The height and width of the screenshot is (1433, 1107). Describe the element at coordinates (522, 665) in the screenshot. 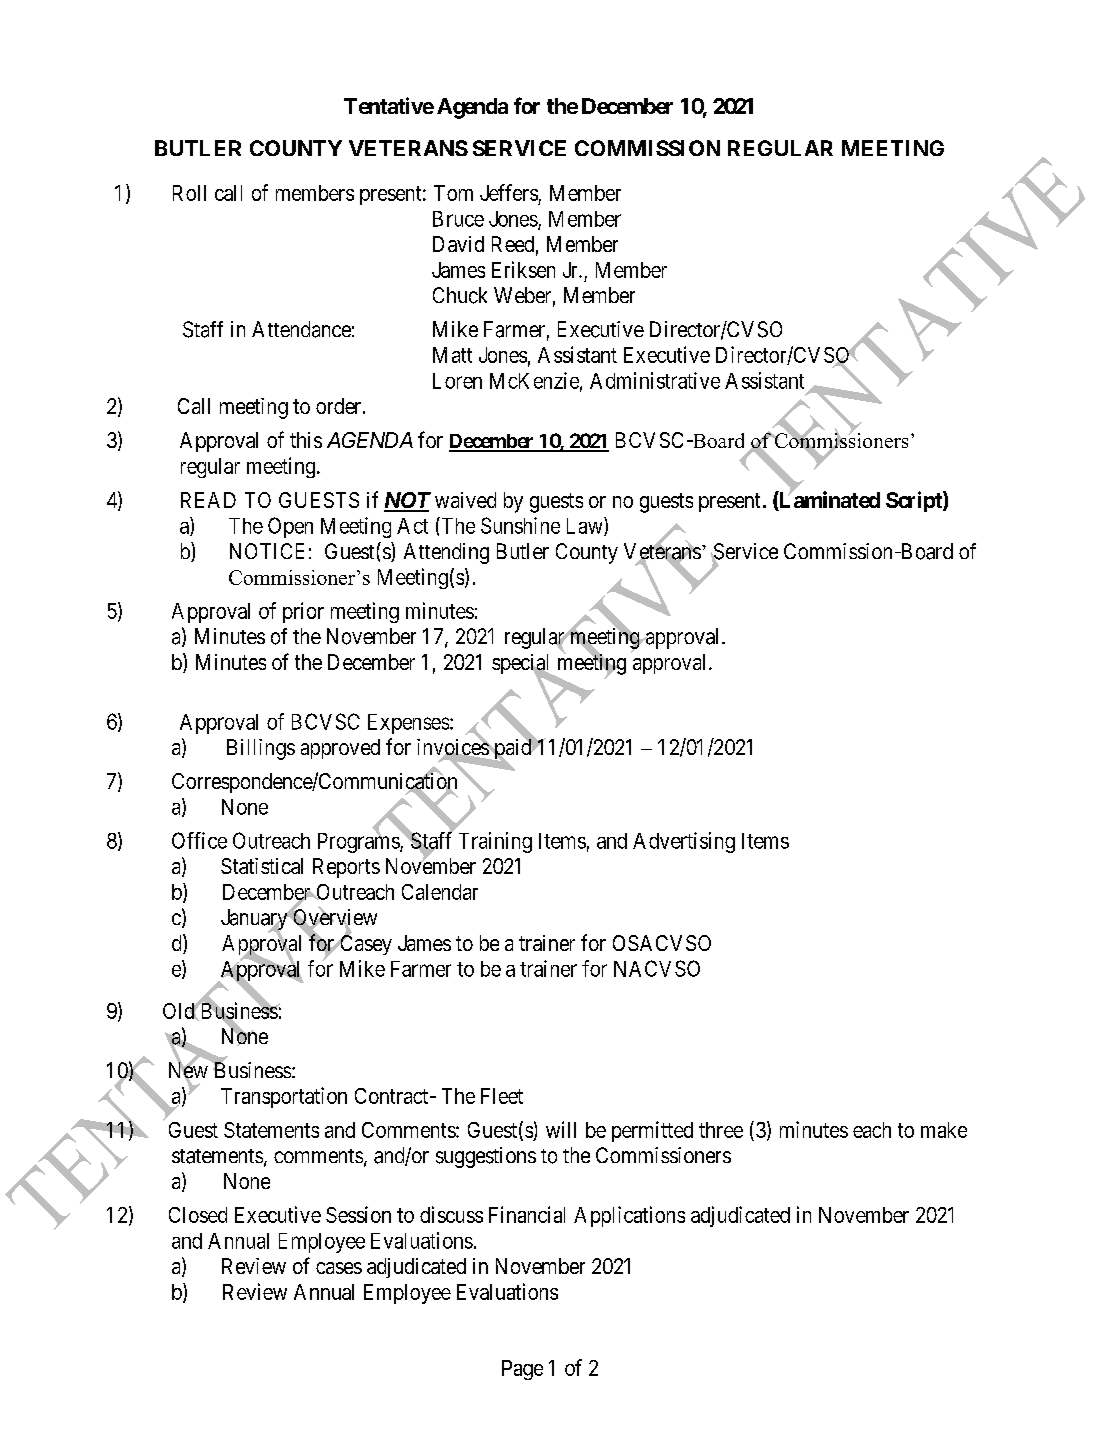

I see `special` at that location.
